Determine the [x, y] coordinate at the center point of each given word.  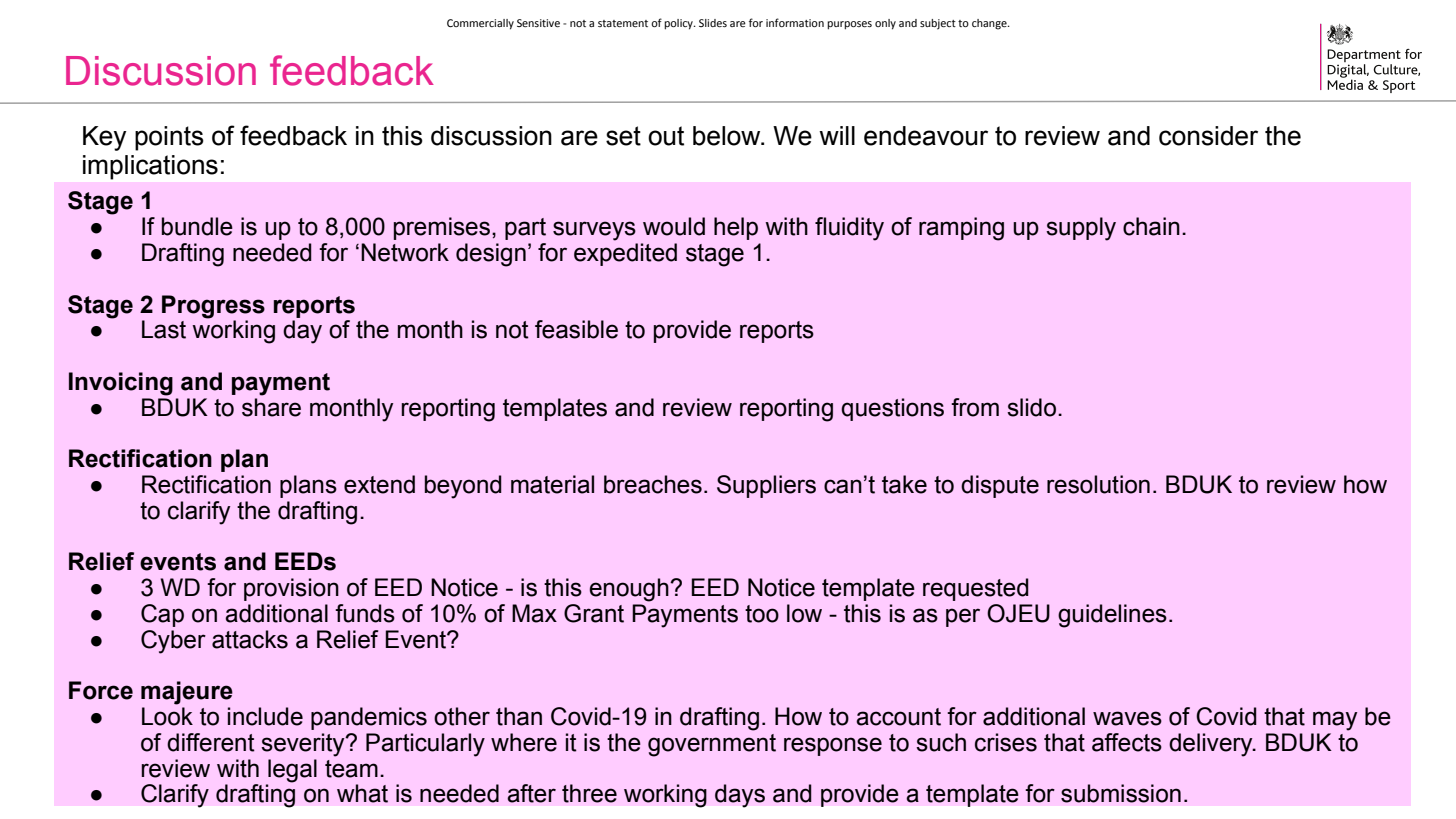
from [975, 407]
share [271, 407]
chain [1151, 226]
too [762, 614]
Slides [713, 23]
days [740, 796]
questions [892, 409]
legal [292, 771]
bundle [197, 226]
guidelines [1112, 616]
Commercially [480, 24]
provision [291, 589]
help [736, 228]
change [990, 24]
